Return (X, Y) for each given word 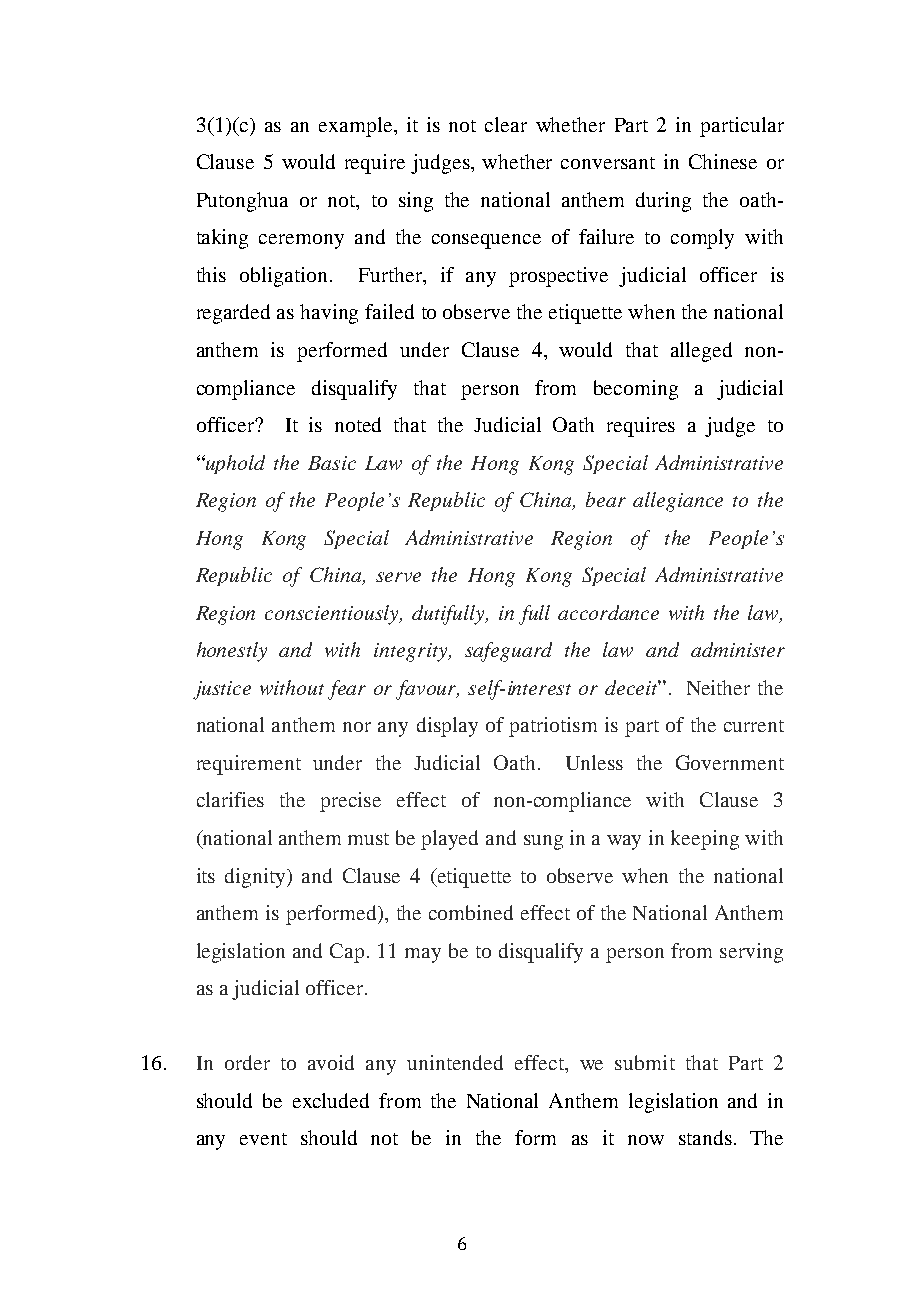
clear (506, 124)
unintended (455, 1062)
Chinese (723, 161)
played (449, 840)
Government (730, 762)
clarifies (230, 799)
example (357, 127)
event (263, 1139)
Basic (332, 463)
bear (606, 499)
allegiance (678, 502)
